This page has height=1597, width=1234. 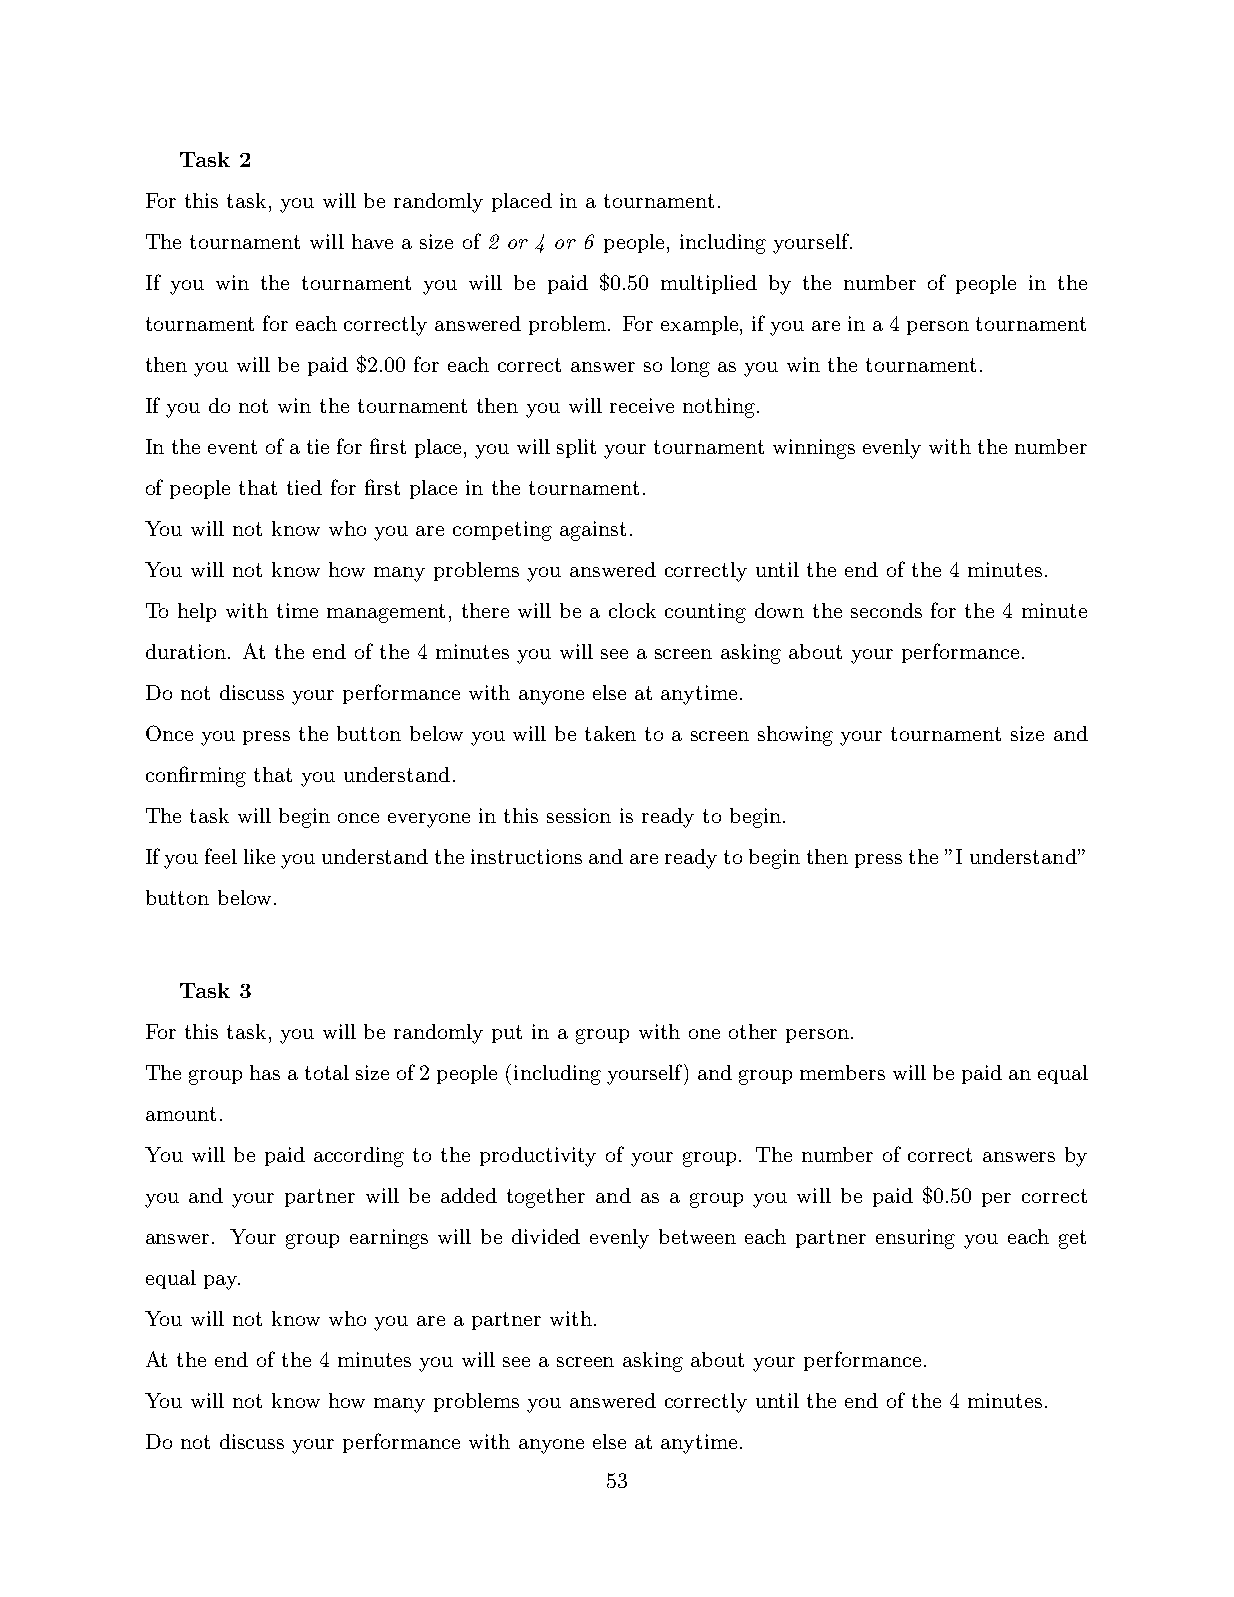 What do you see at coordinates (221, 1282) in the page?
I see `pay` at bounding box center [221, 1282].
